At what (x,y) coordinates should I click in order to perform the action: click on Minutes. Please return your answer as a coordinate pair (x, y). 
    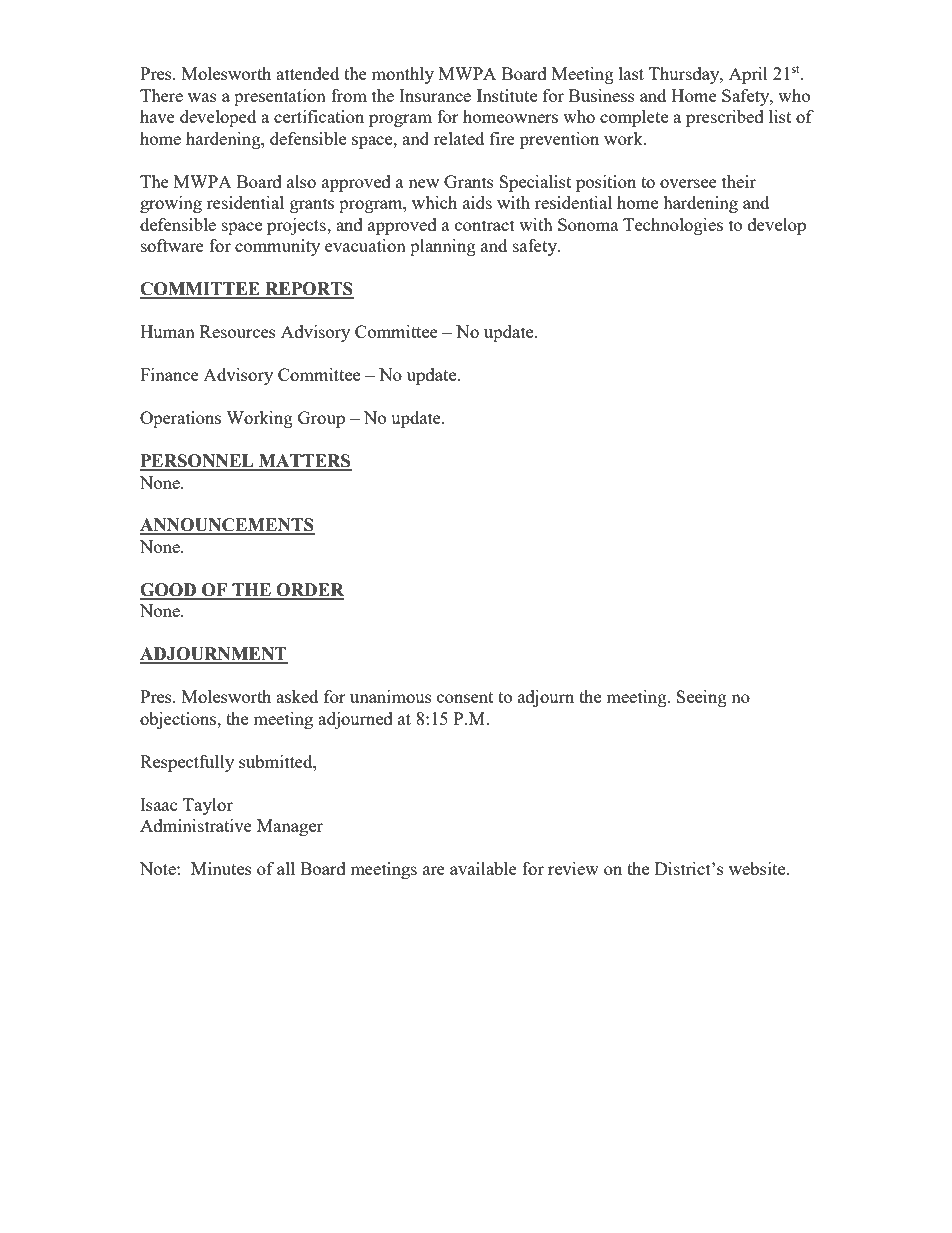
    Looking at the image, I should click on (221, 868).
